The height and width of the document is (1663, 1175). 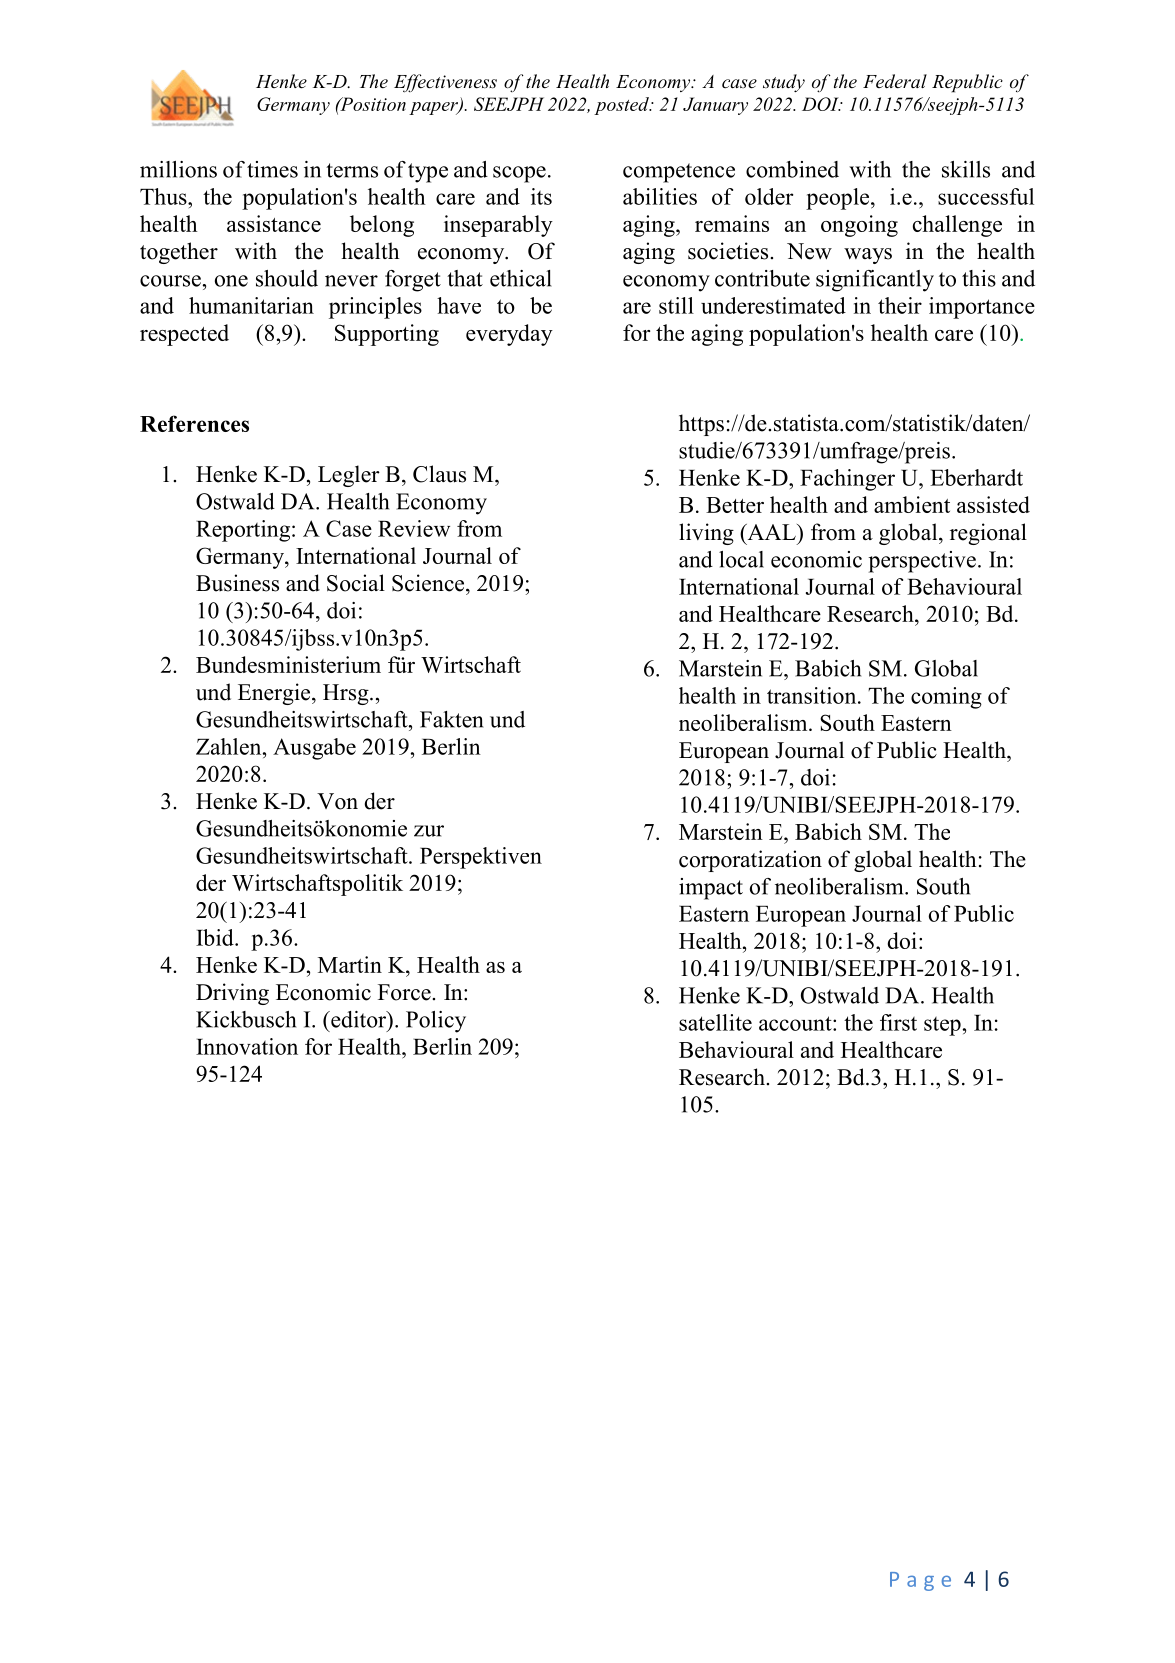 What do you see at coordinates (429, 583) in the document?
I see `Science` at bounding box center [429, 583].
